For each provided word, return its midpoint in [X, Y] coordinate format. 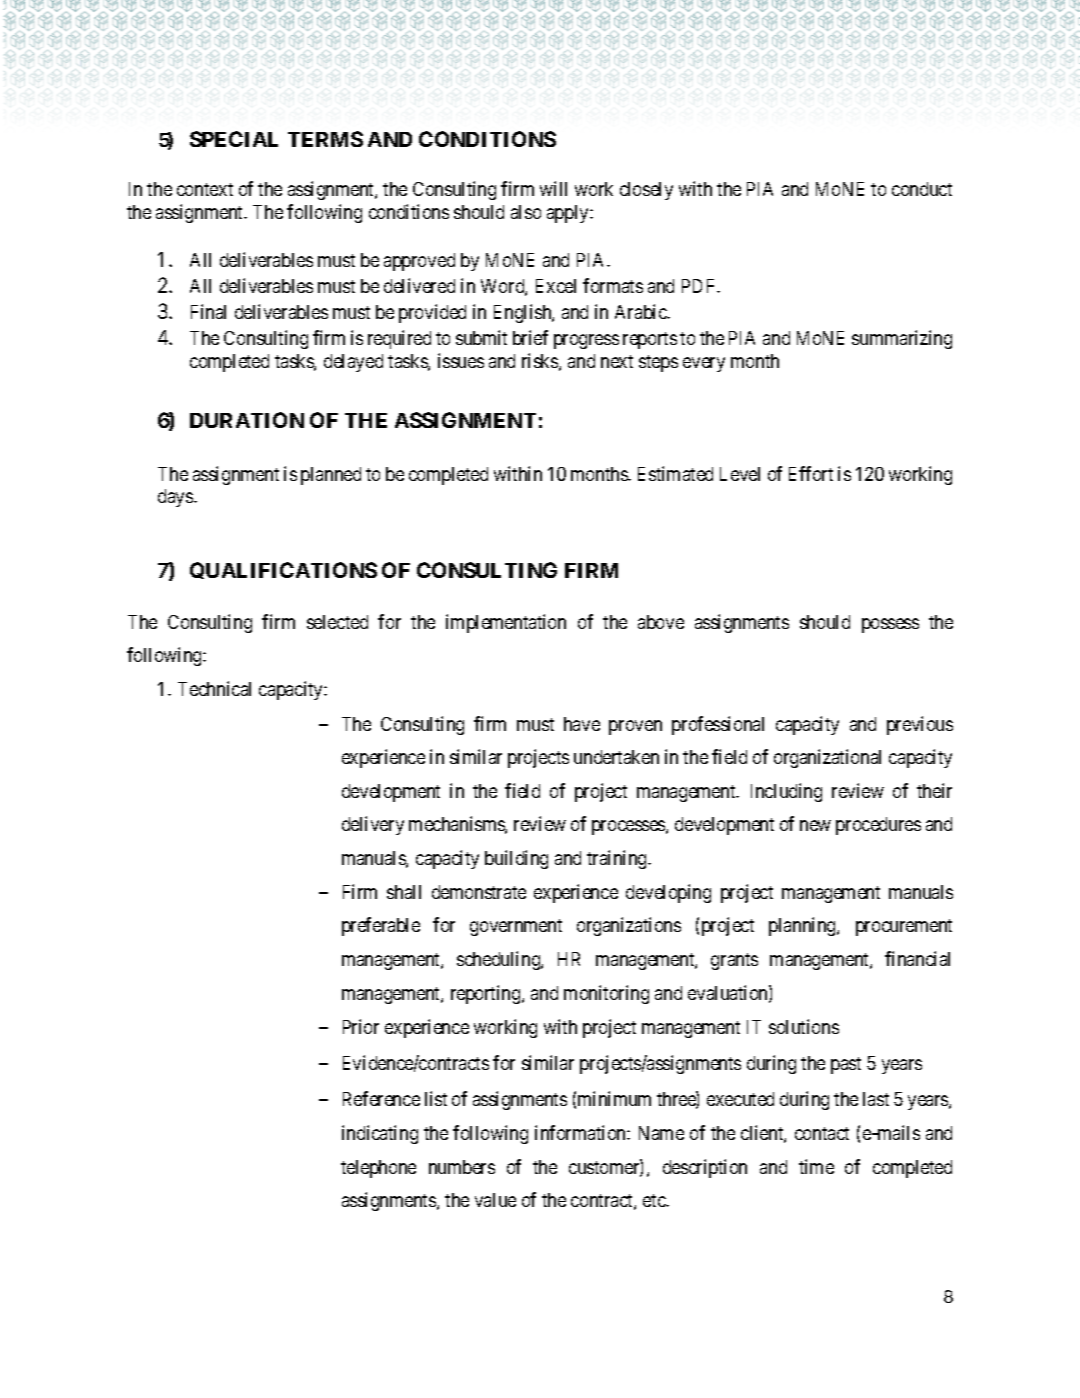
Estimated [675, 473]
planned [331, 476]
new [815, 826]
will [553, 188]
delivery [373, 825]
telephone [378, 1169]
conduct [922, 189]
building [516, 859]
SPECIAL [234, 139]
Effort [811, 473]
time [816, 1166]
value [495, 1200]
